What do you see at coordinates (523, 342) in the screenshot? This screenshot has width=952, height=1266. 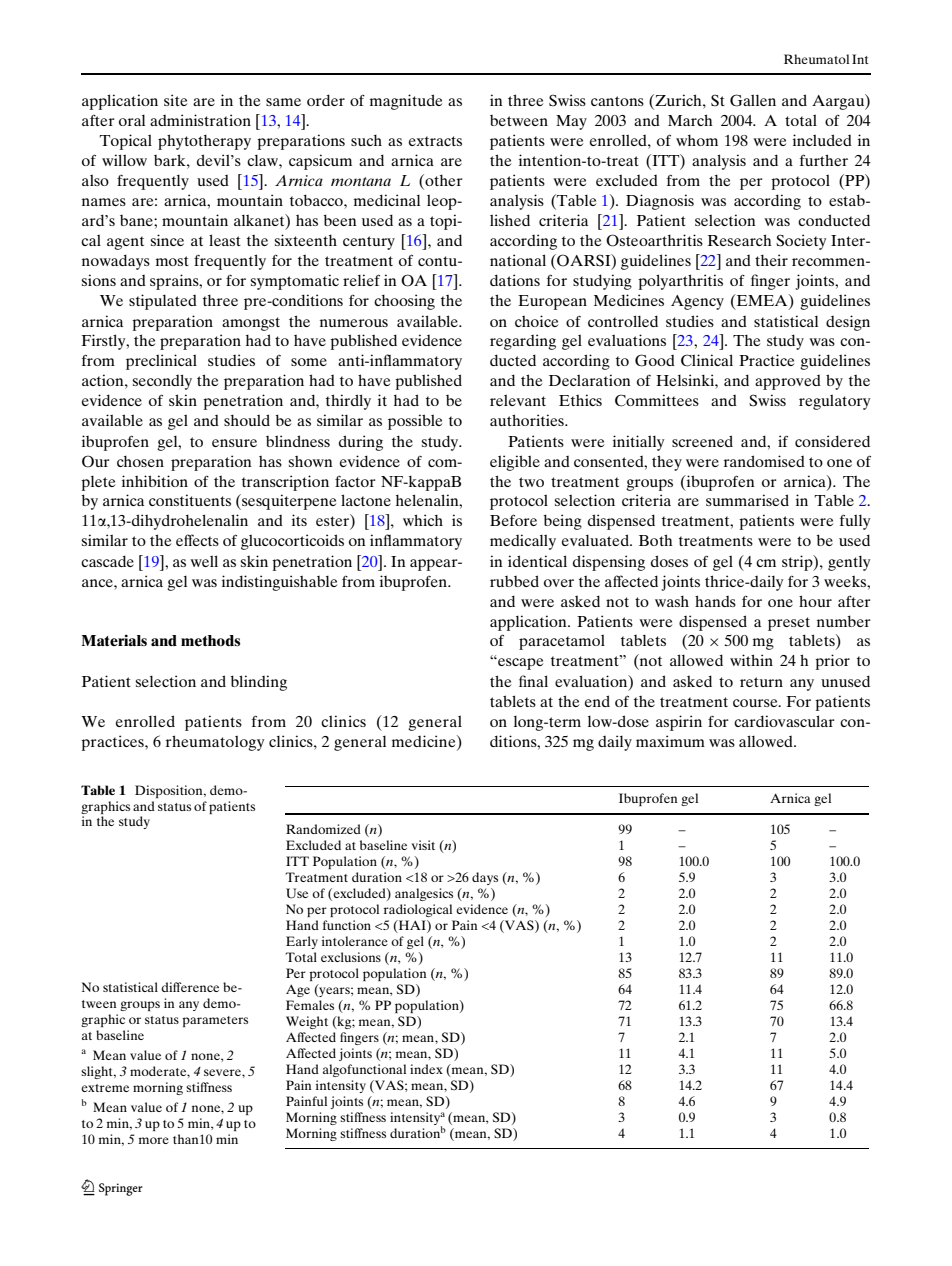 I see `regarding` at bounding box center [523, 342].
